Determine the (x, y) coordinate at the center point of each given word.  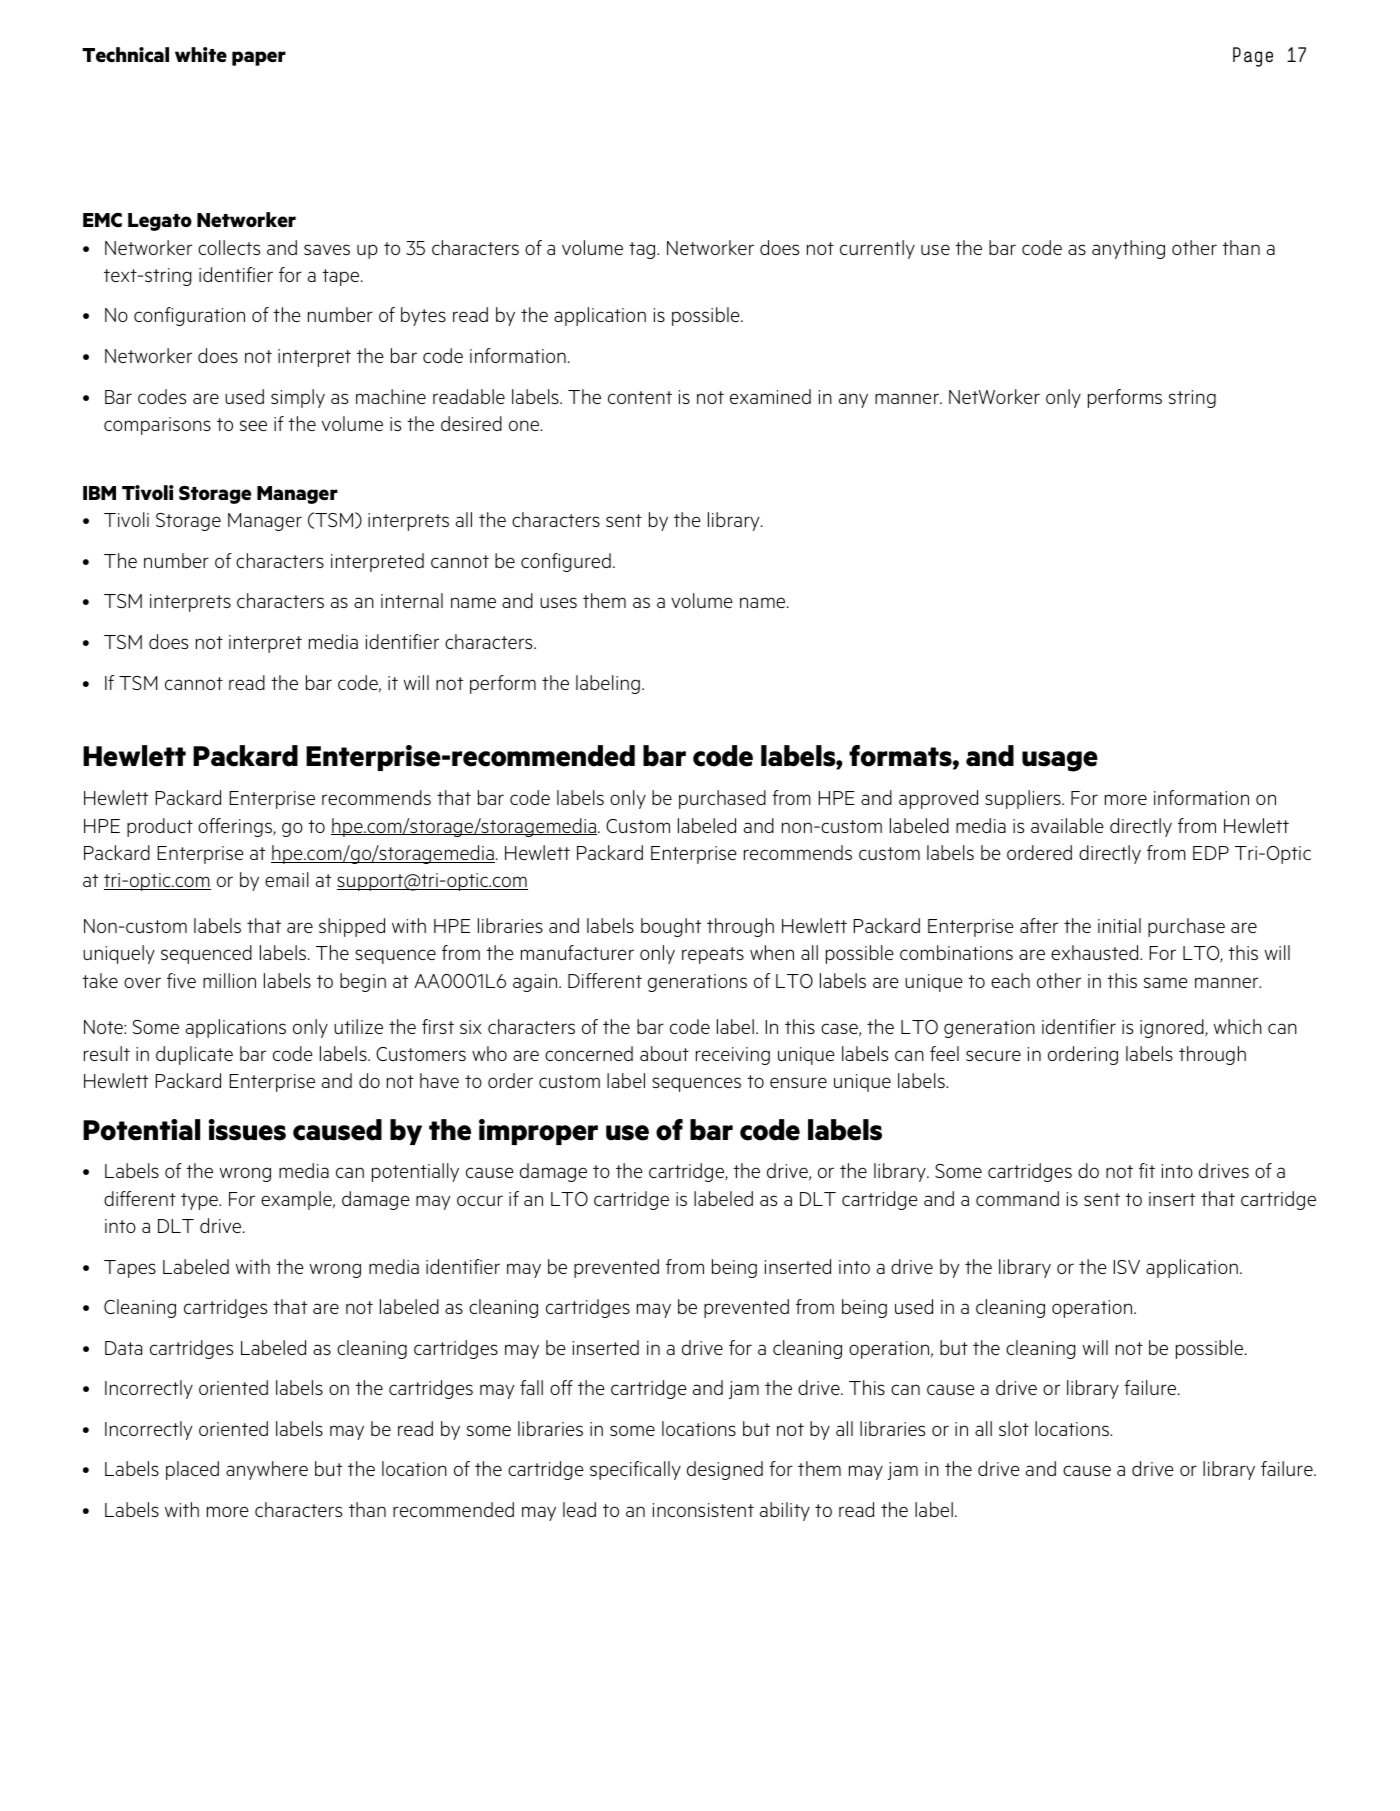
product (160, 827)
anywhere (267, 1470)
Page (1253, 57)
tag (643, 250)
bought (671, 927)
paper (259, 58)
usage (1060, 761)
